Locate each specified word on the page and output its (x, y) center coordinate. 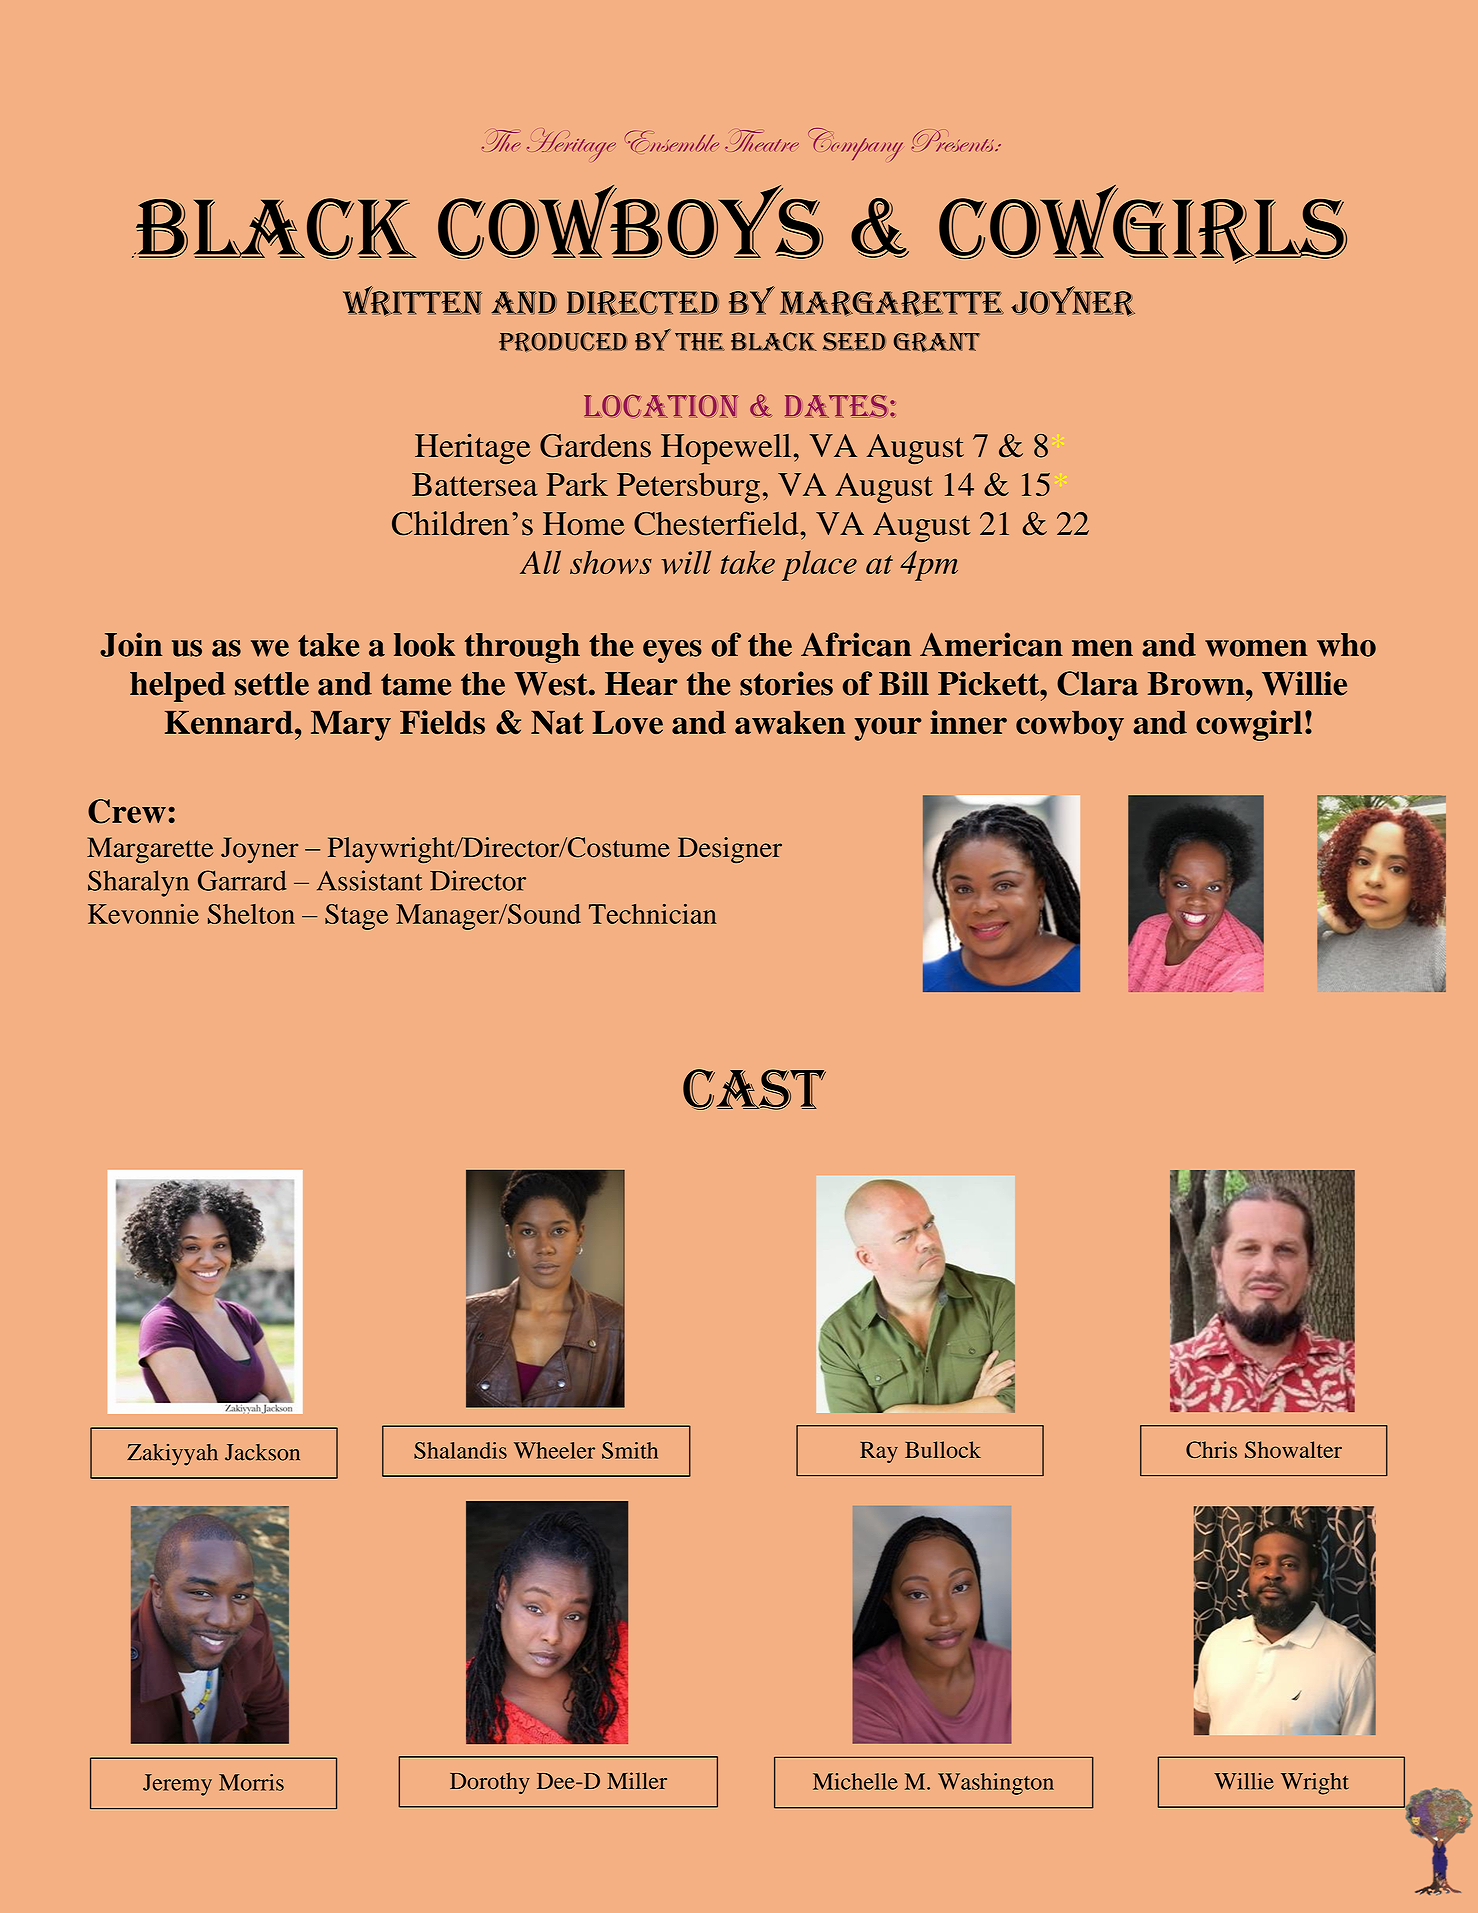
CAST (754, 1089)
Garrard (242, 880)
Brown (1197, 684)
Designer (730, 850)
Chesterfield (717, 523)
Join (131, 644)
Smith (630, 1450)
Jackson (262, 1452)
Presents (954, 141)
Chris (1211, 1449)
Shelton (251, 914)
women (1256, 648)
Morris (251, 1782)
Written (412, 301)
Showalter (1293, 1449)
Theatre (762, 141)
